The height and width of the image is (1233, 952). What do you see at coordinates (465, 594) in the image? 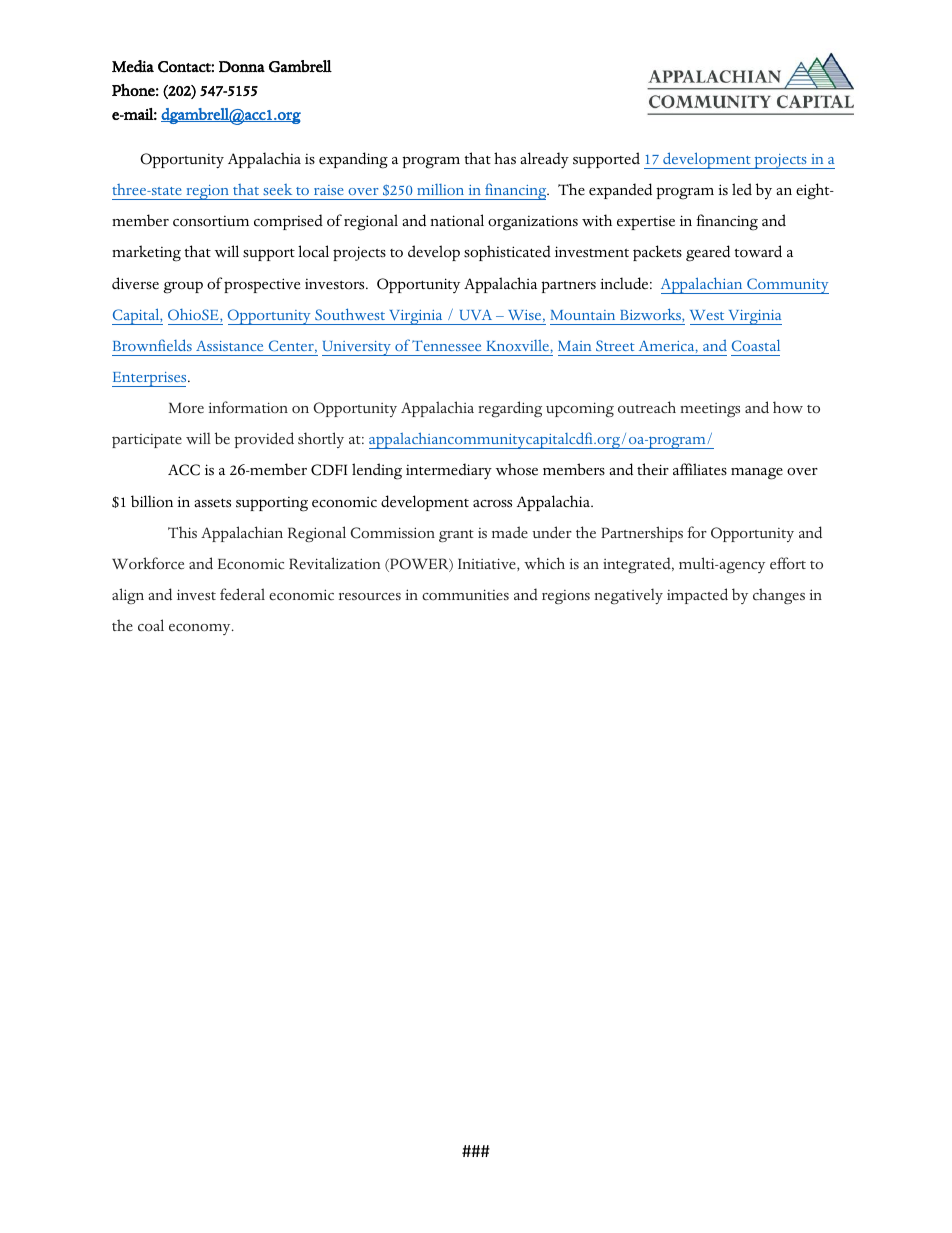
I see `communities` at bounding box center [465, 594].
